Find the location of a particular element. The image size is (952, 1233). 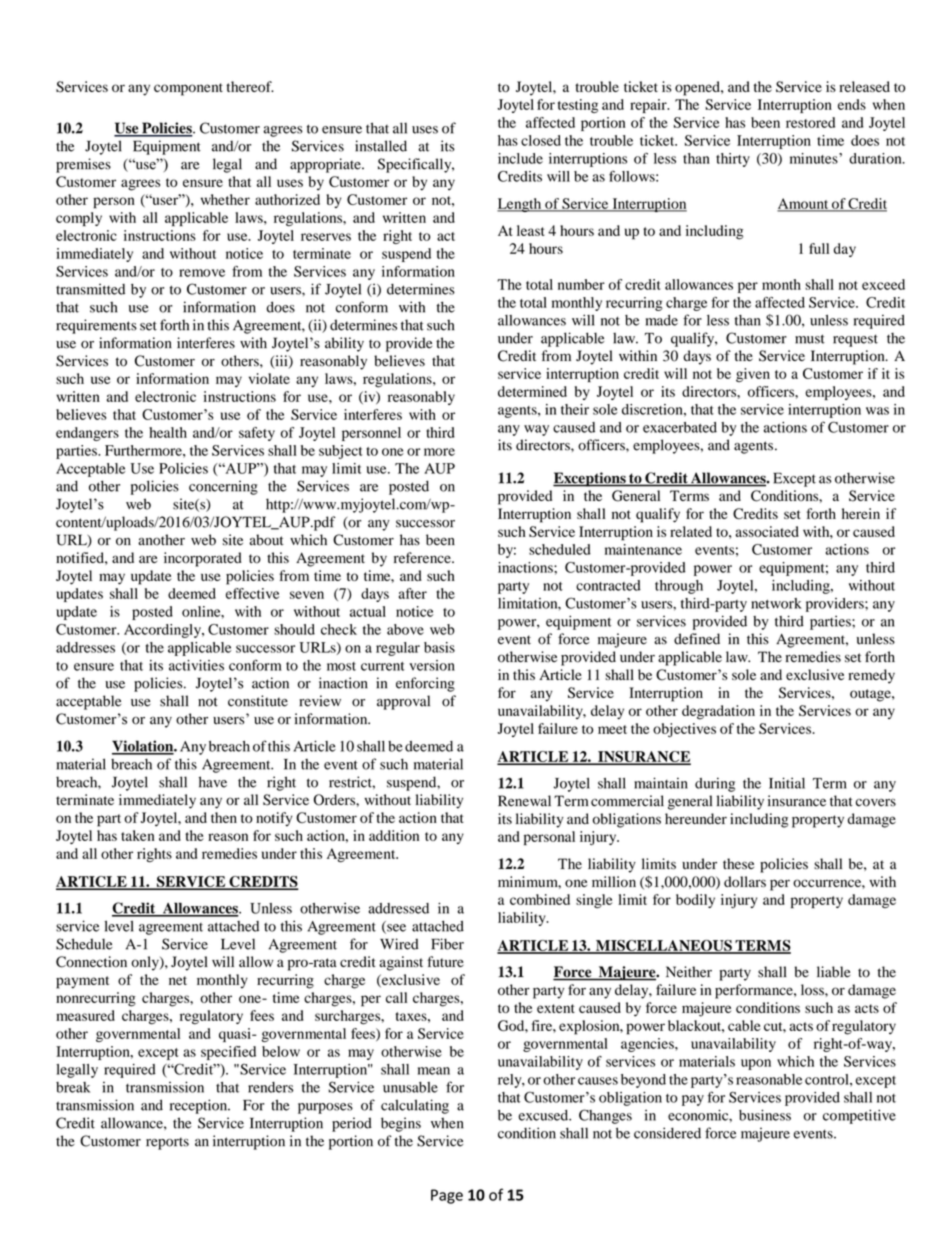

activities is located at coordinates (196, 665).
